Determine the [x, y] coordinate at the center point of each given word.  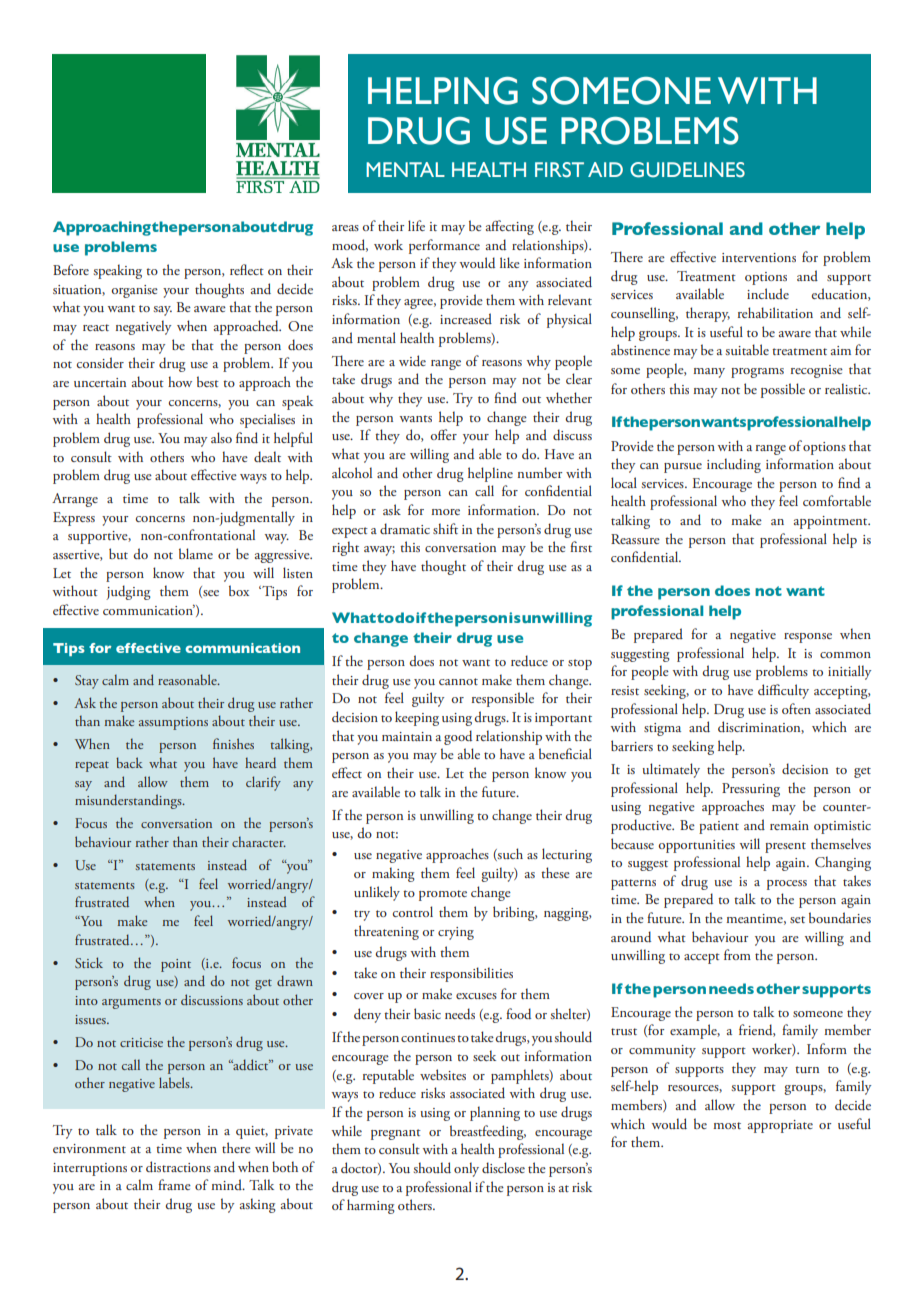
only [466, 1169]
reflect [247, 269]
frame [174, 1184]
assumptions [173, 723]
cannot [458, 681]
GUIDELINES [687, 170]
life [416, 225]
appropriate [780, 1126]
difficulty [783, 691]
